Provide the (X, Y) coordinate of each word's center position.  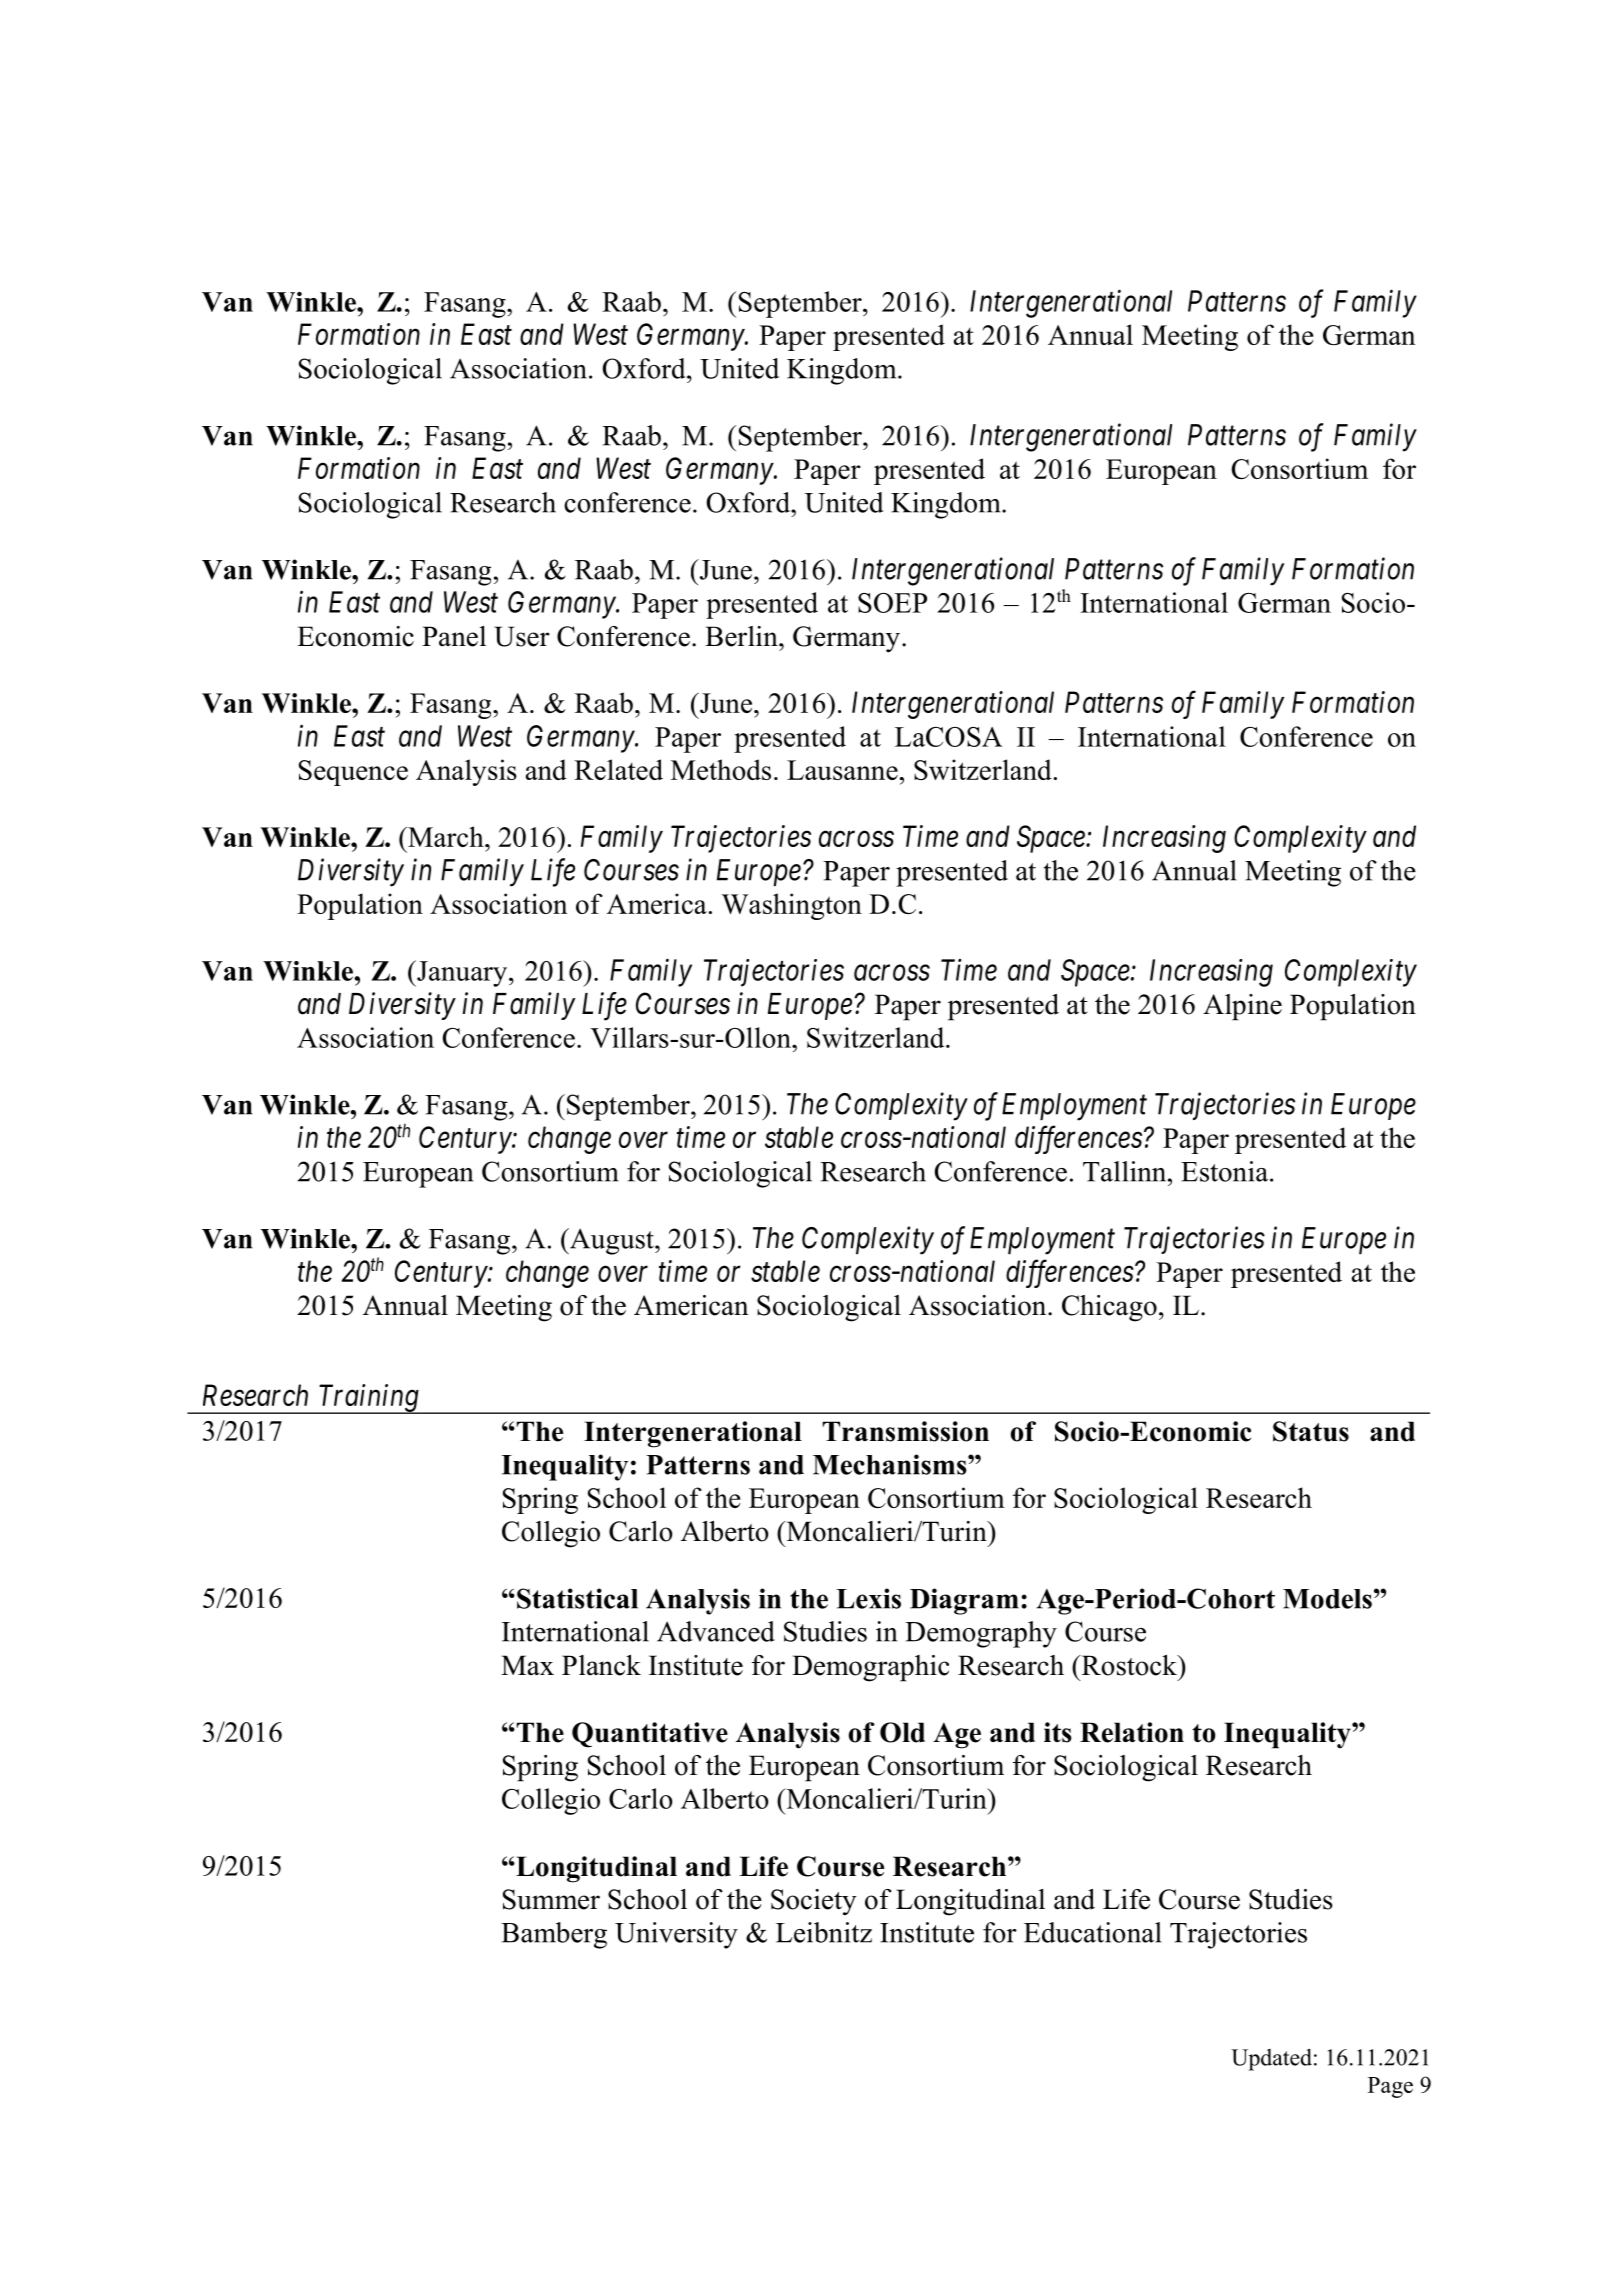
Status (1311, 1431)
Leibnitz (824, 1932)
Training (368, 1399)
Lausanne (842, 770)
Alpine (1242, 1007)
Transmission (905, 1431)
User (522, 636)
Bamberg (554, 1935)
